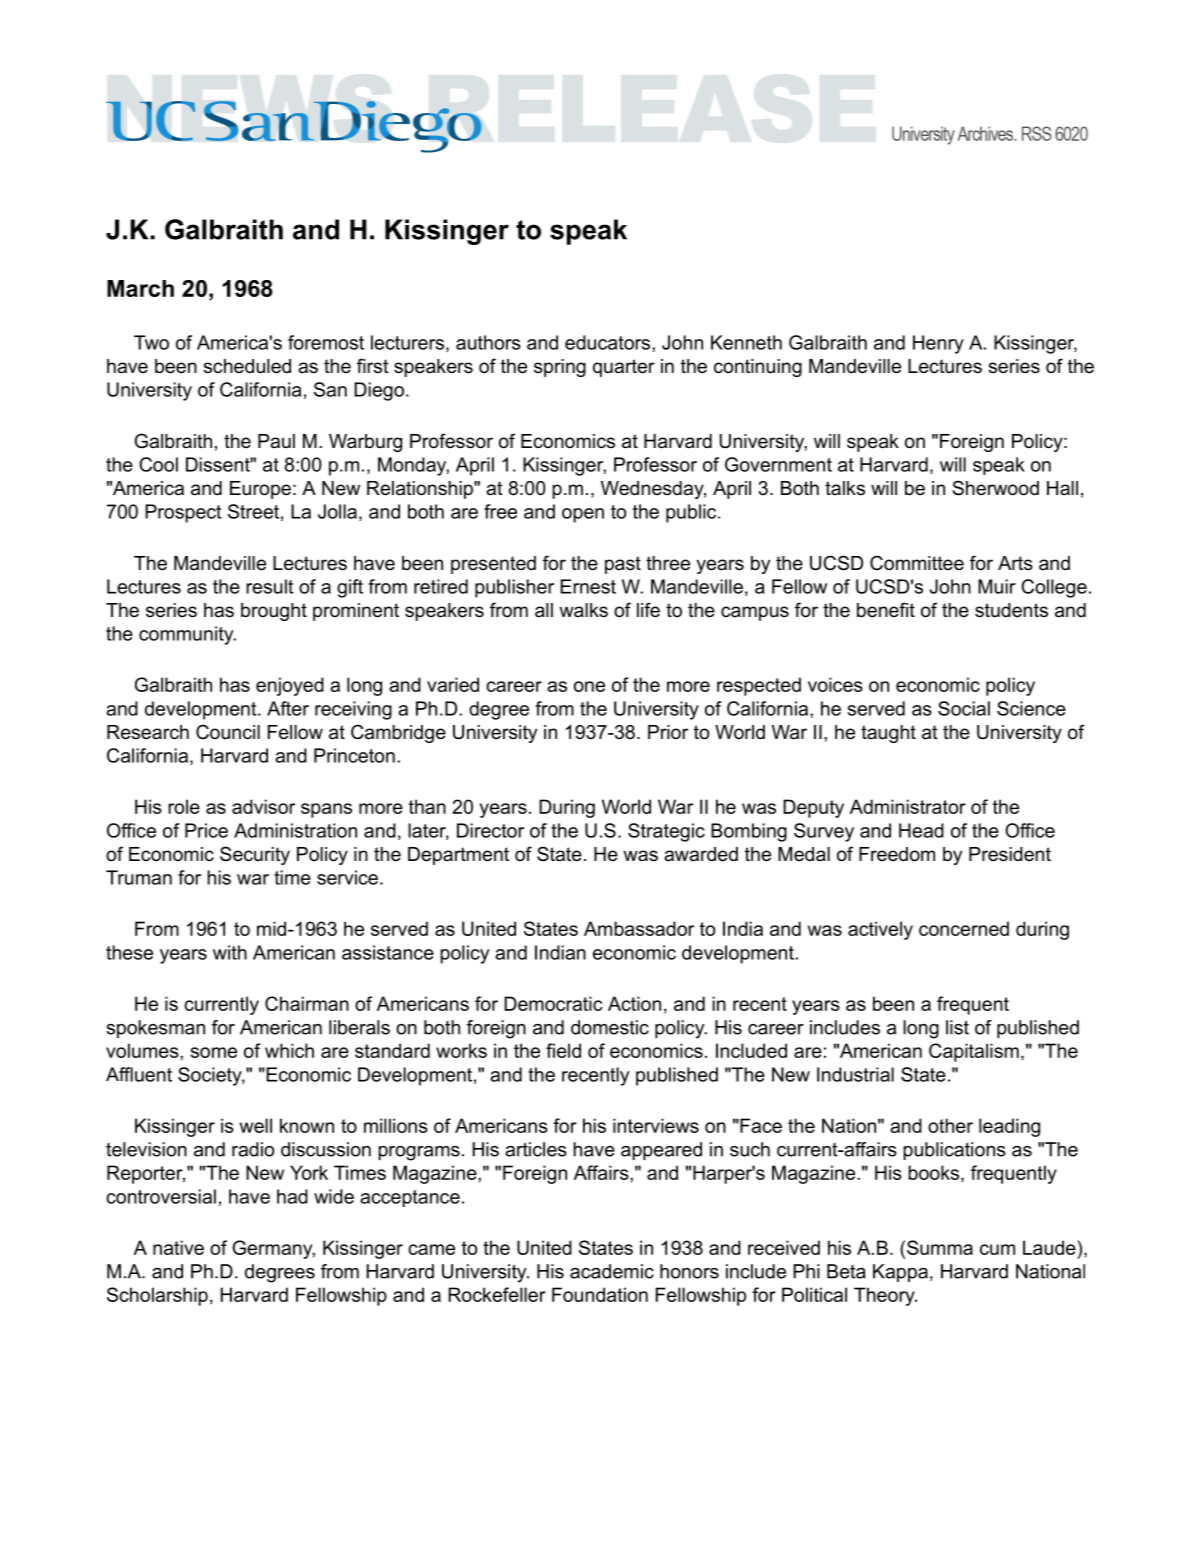 The image size is (1201, 1554). Describe the element at coordinates (666, 832) in the screenshot. I see `Strategic` at that location.
